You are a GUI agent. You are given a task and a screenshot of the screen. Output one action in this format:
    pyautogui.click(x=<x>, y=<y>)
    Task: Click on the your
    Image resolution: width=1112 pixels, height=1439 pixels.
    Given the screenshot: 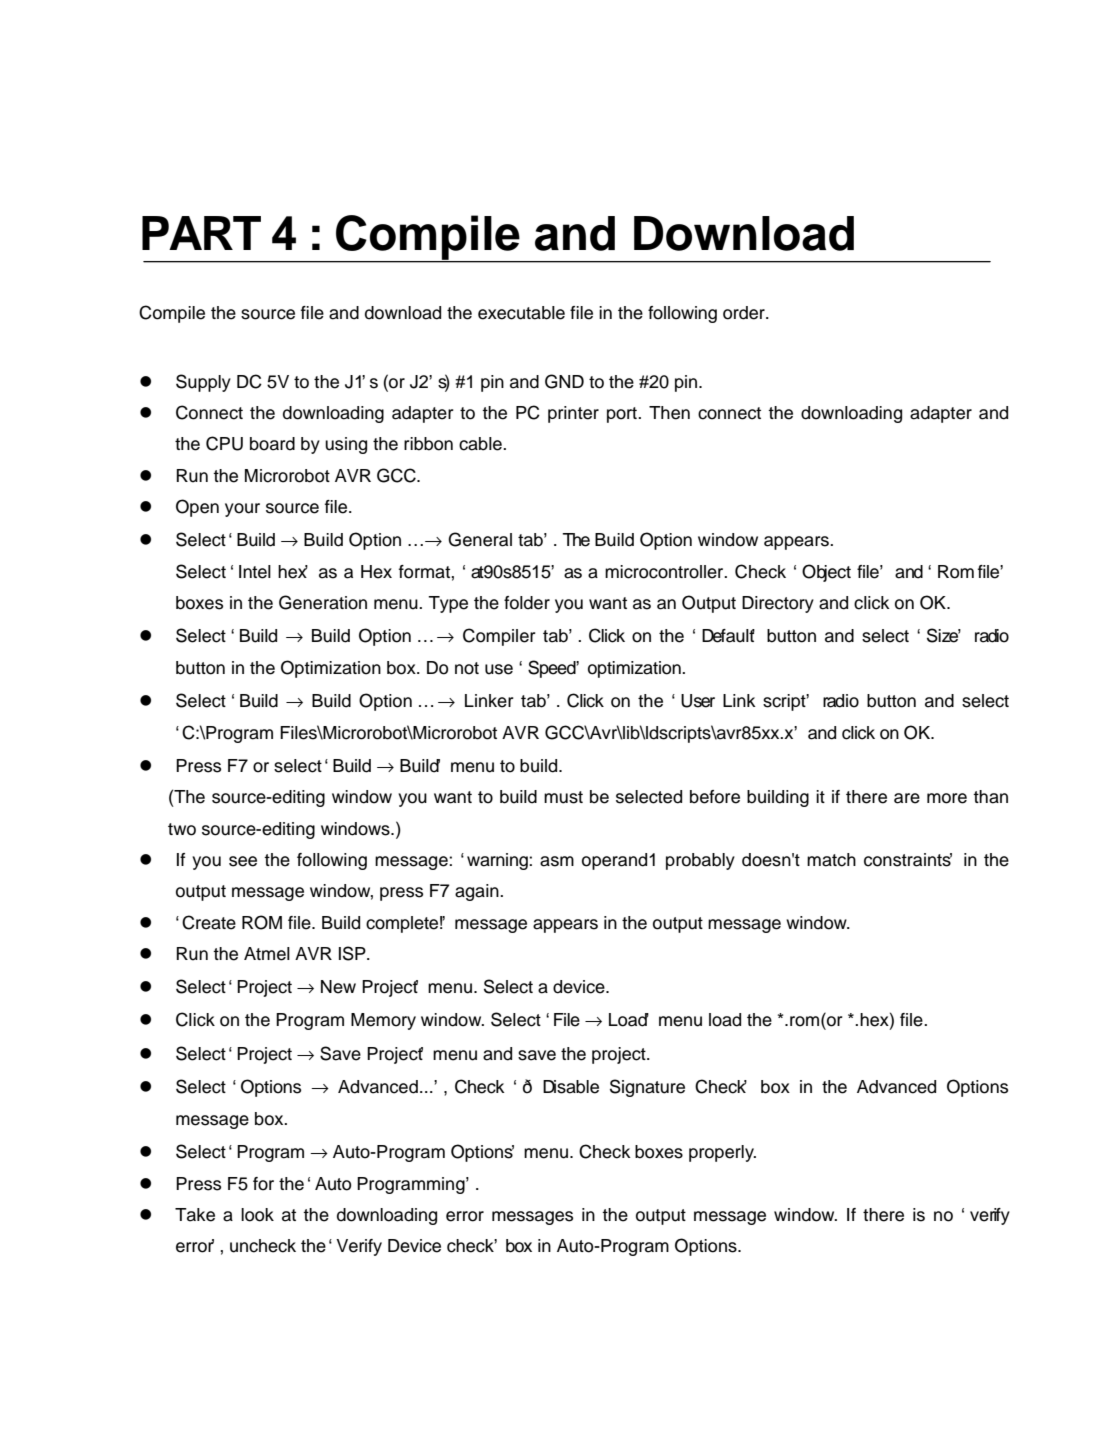 What is the action you would take?
    pyautogui.click(x=242, y=510)
